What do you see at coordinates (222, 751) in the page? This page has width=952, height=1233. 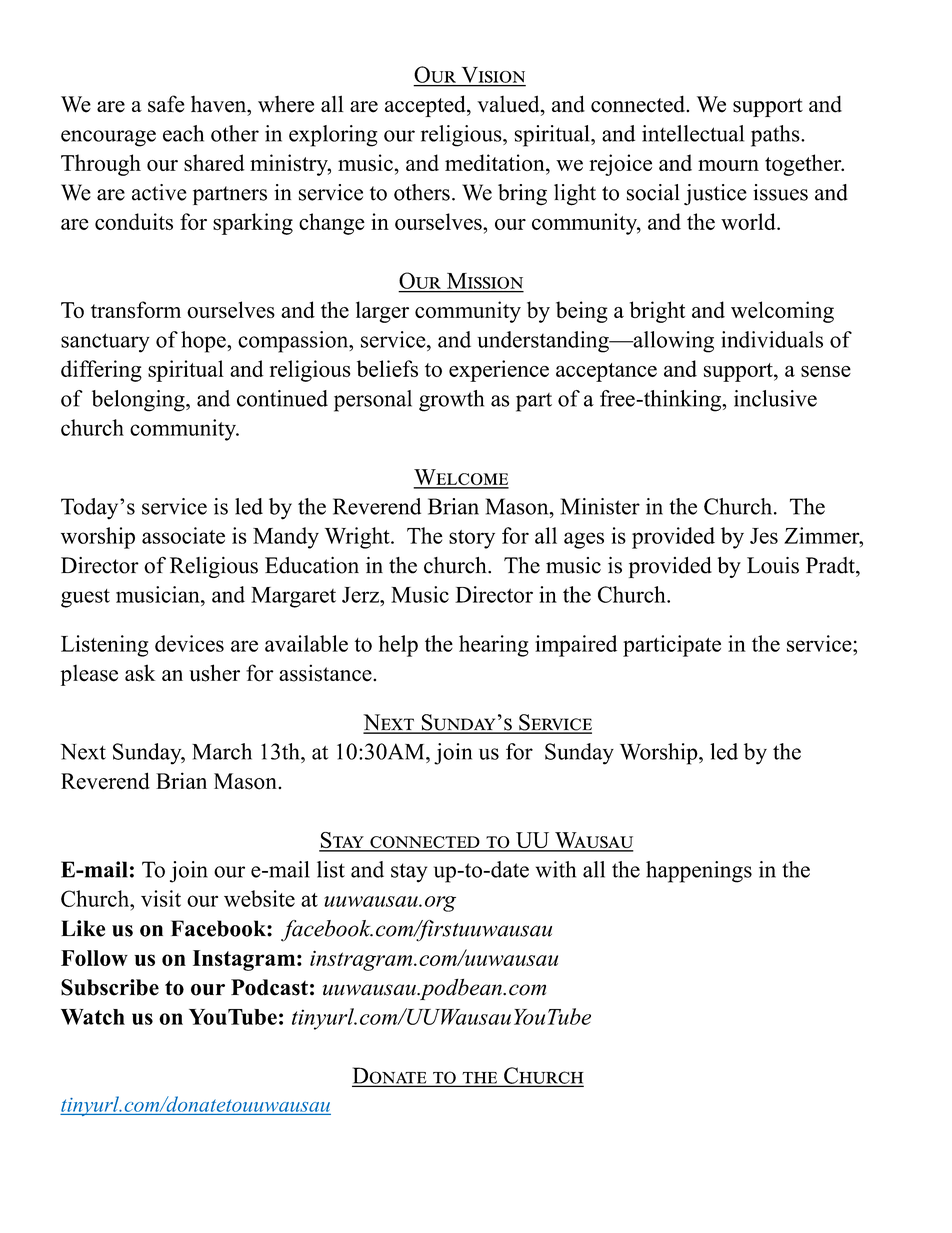 I see `March` at bounding box center [222, 751].
